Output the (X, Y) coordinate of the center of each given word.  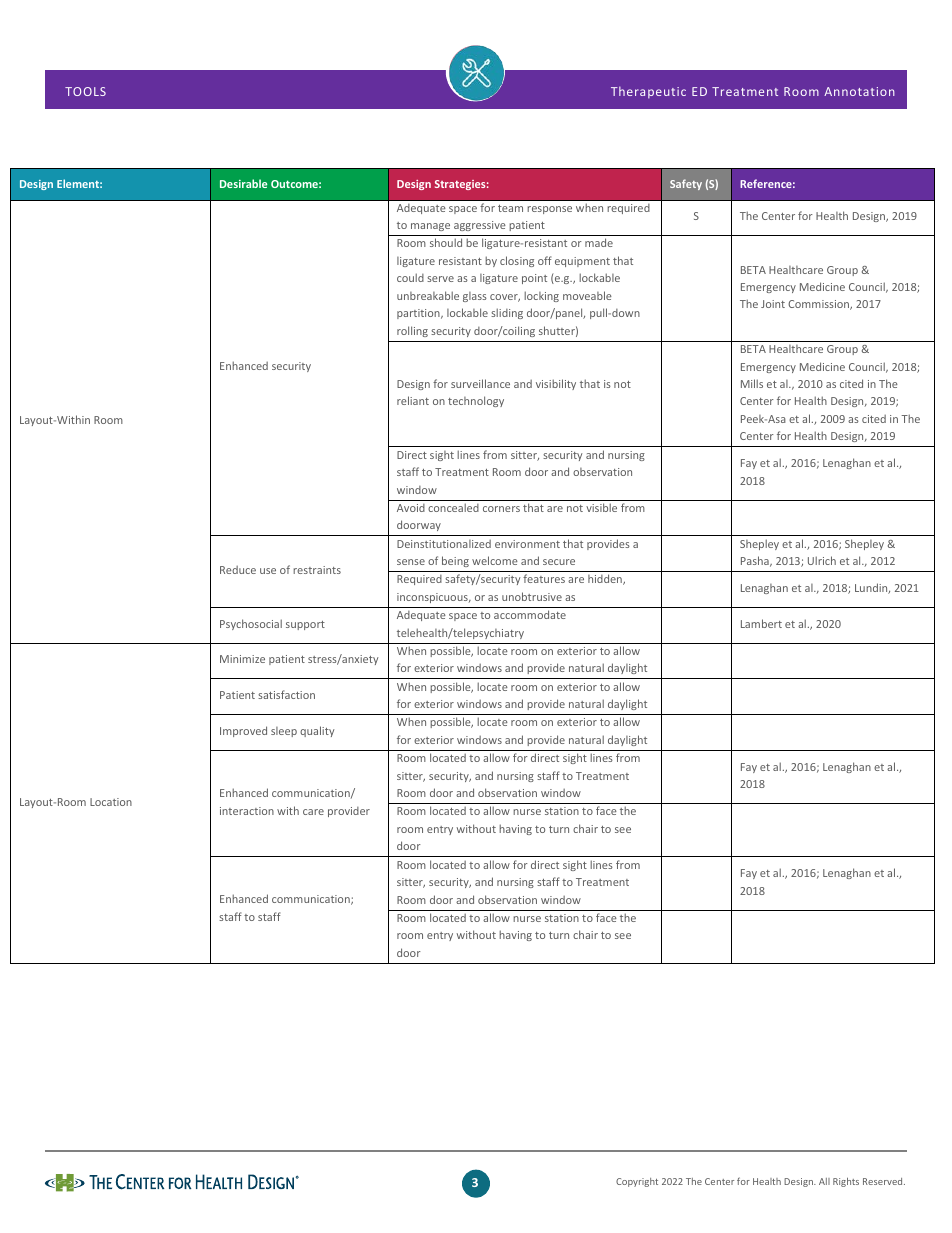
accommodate (530, 614)
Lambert (761, 623)
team (510, 208)
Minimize (242, 659)
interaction (247, 811)
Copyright (637, 1182)
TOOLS (85, 91)
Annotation (859, 91)
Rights (846, 1182)
